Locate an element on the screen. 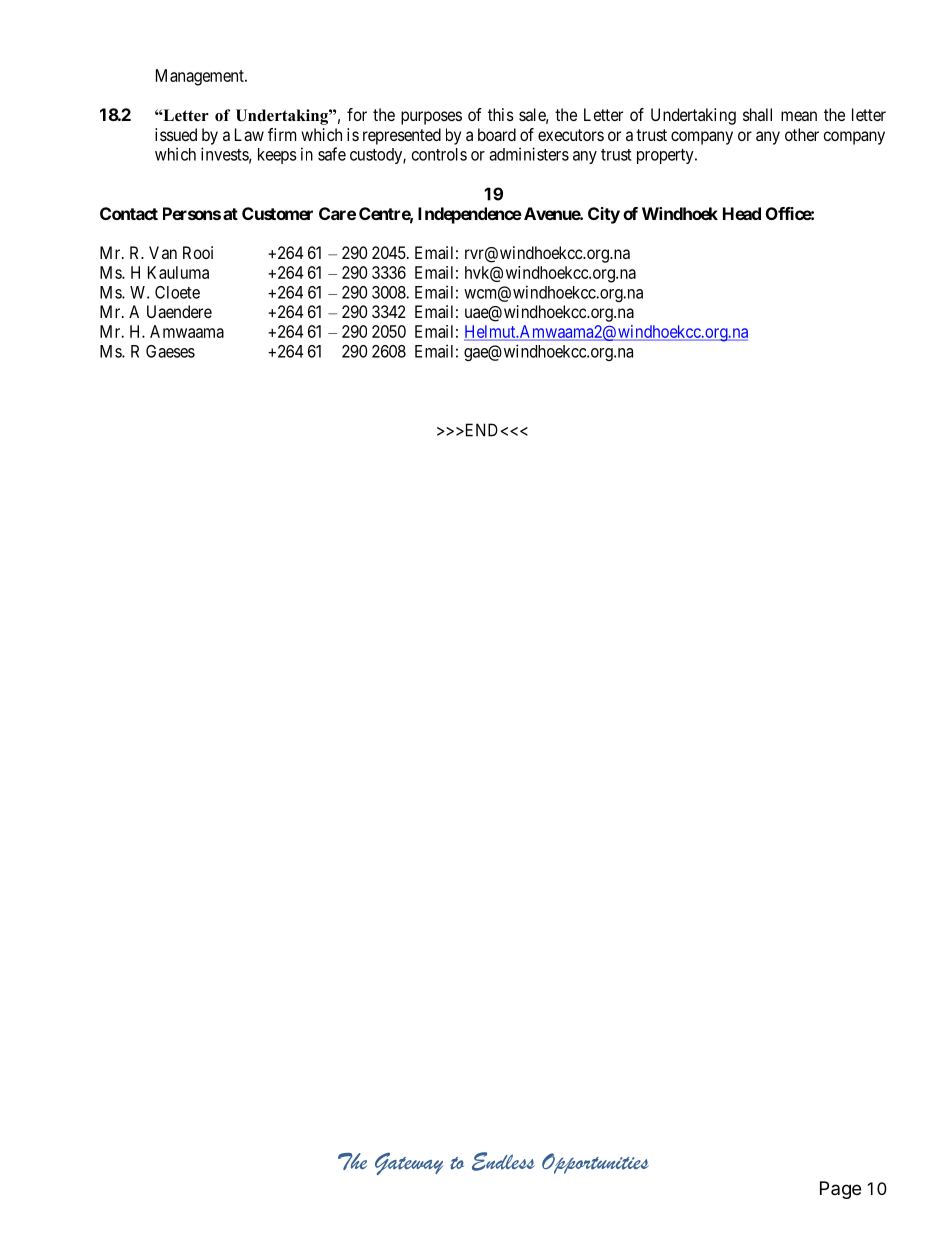 The height and width of the screenshot is (1233, 952). Endless is located at coordinates (503, 1161).
